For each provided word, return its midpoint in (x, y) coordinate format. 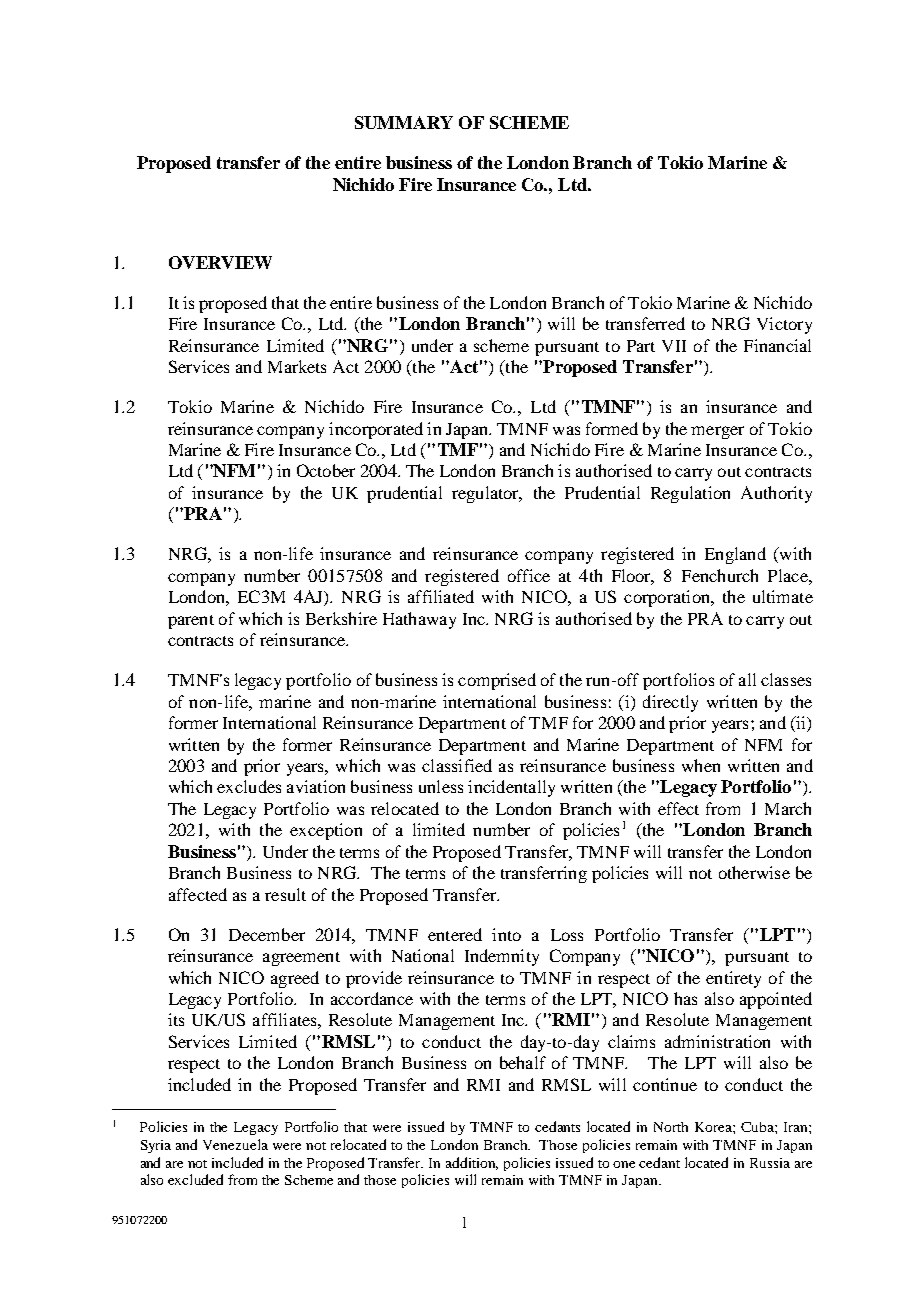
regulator (486, 494)
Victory (784, 325)
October (326, 470)
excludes (249, 786)
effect (678, 808)
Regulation (690, 494)
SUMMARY (404, 122)
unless (441, 786)
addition (472, 1163)
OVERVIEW (220, 262)
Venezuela (235, 1144)
